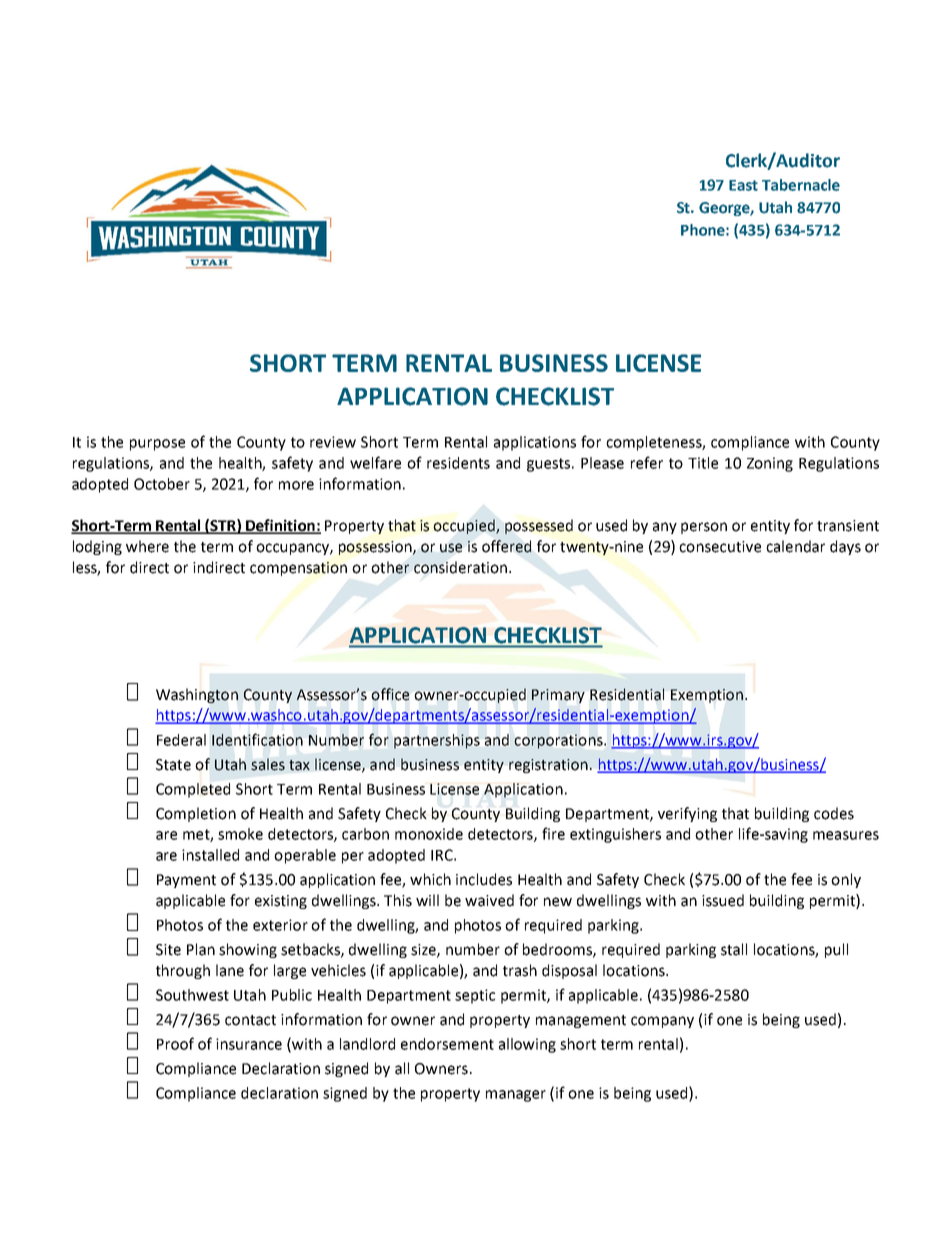  What do you see at coordinates (770, 464) in the page?
I see `Zoning` at bounding box center [770, 464].
